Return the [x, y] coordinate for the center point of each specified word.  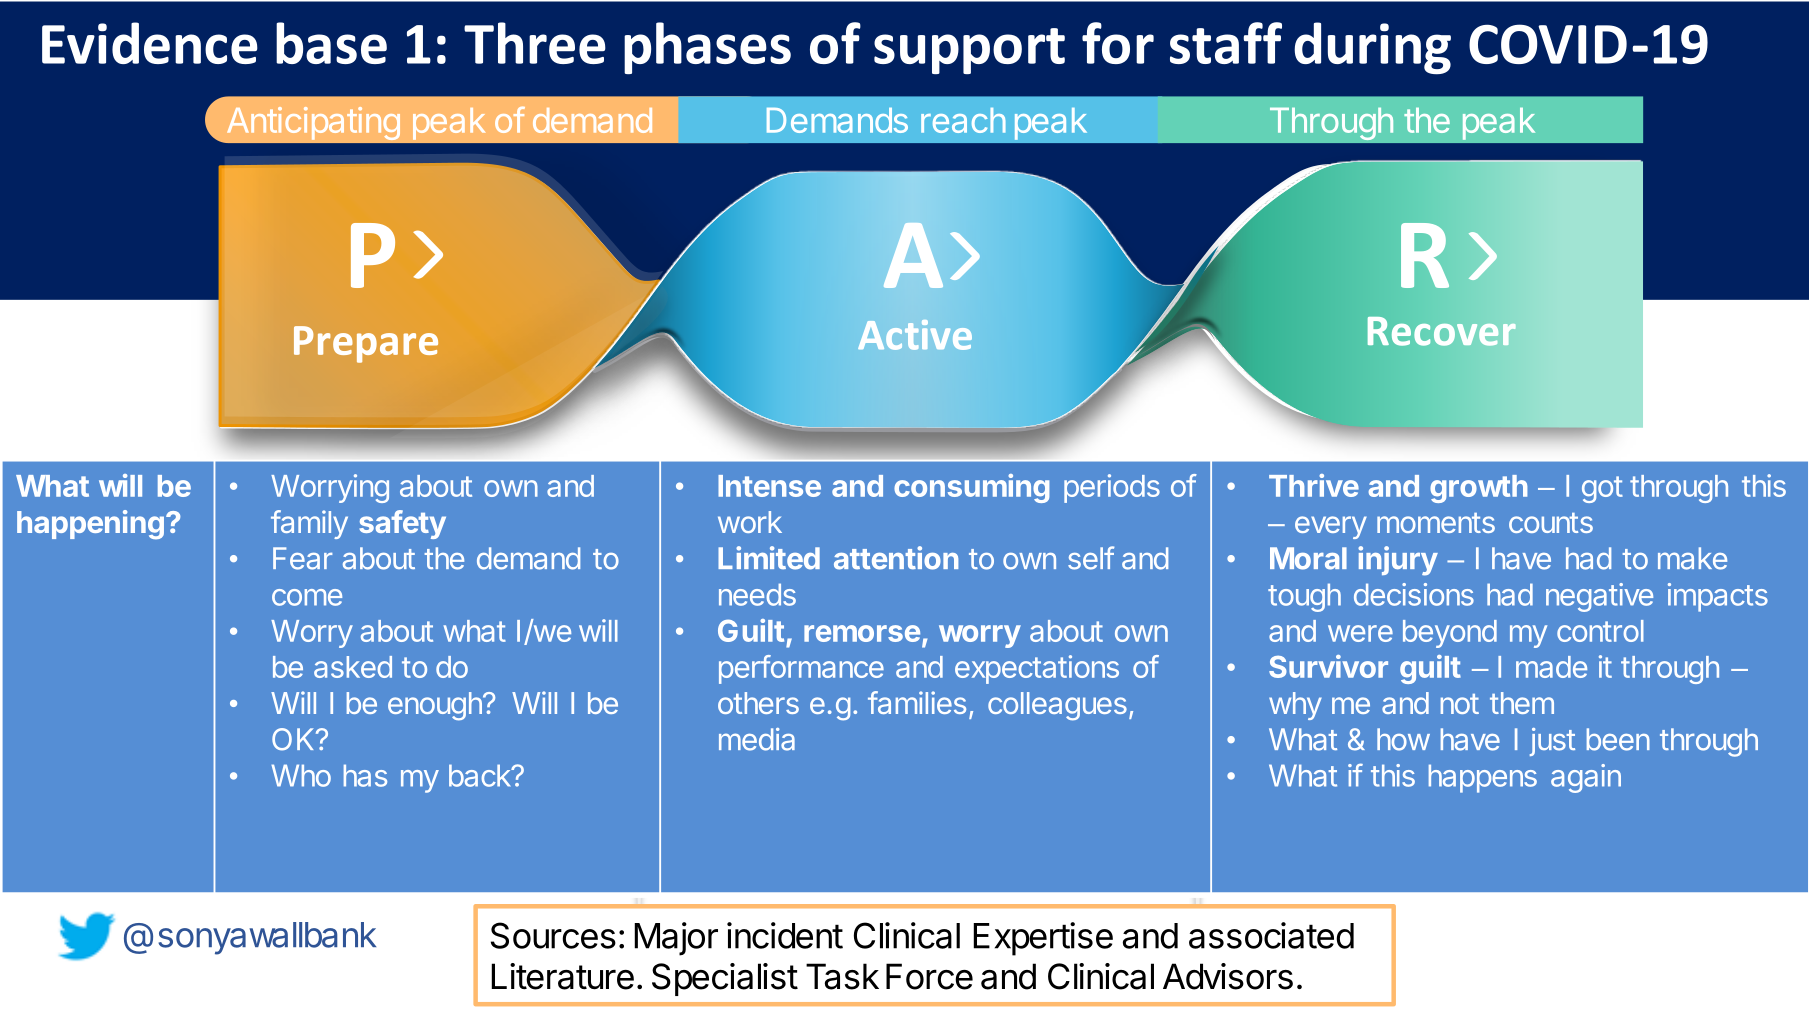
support [969, 51]
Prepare [366, 344]
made [1551, 667]
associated [1271, 935]
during [1372, 48]
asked [353, 667]
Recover [1442, 331]
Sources [553, 935]
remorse [862, 633]
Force [929, 976]
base [331, 43]
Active [915, 335]
